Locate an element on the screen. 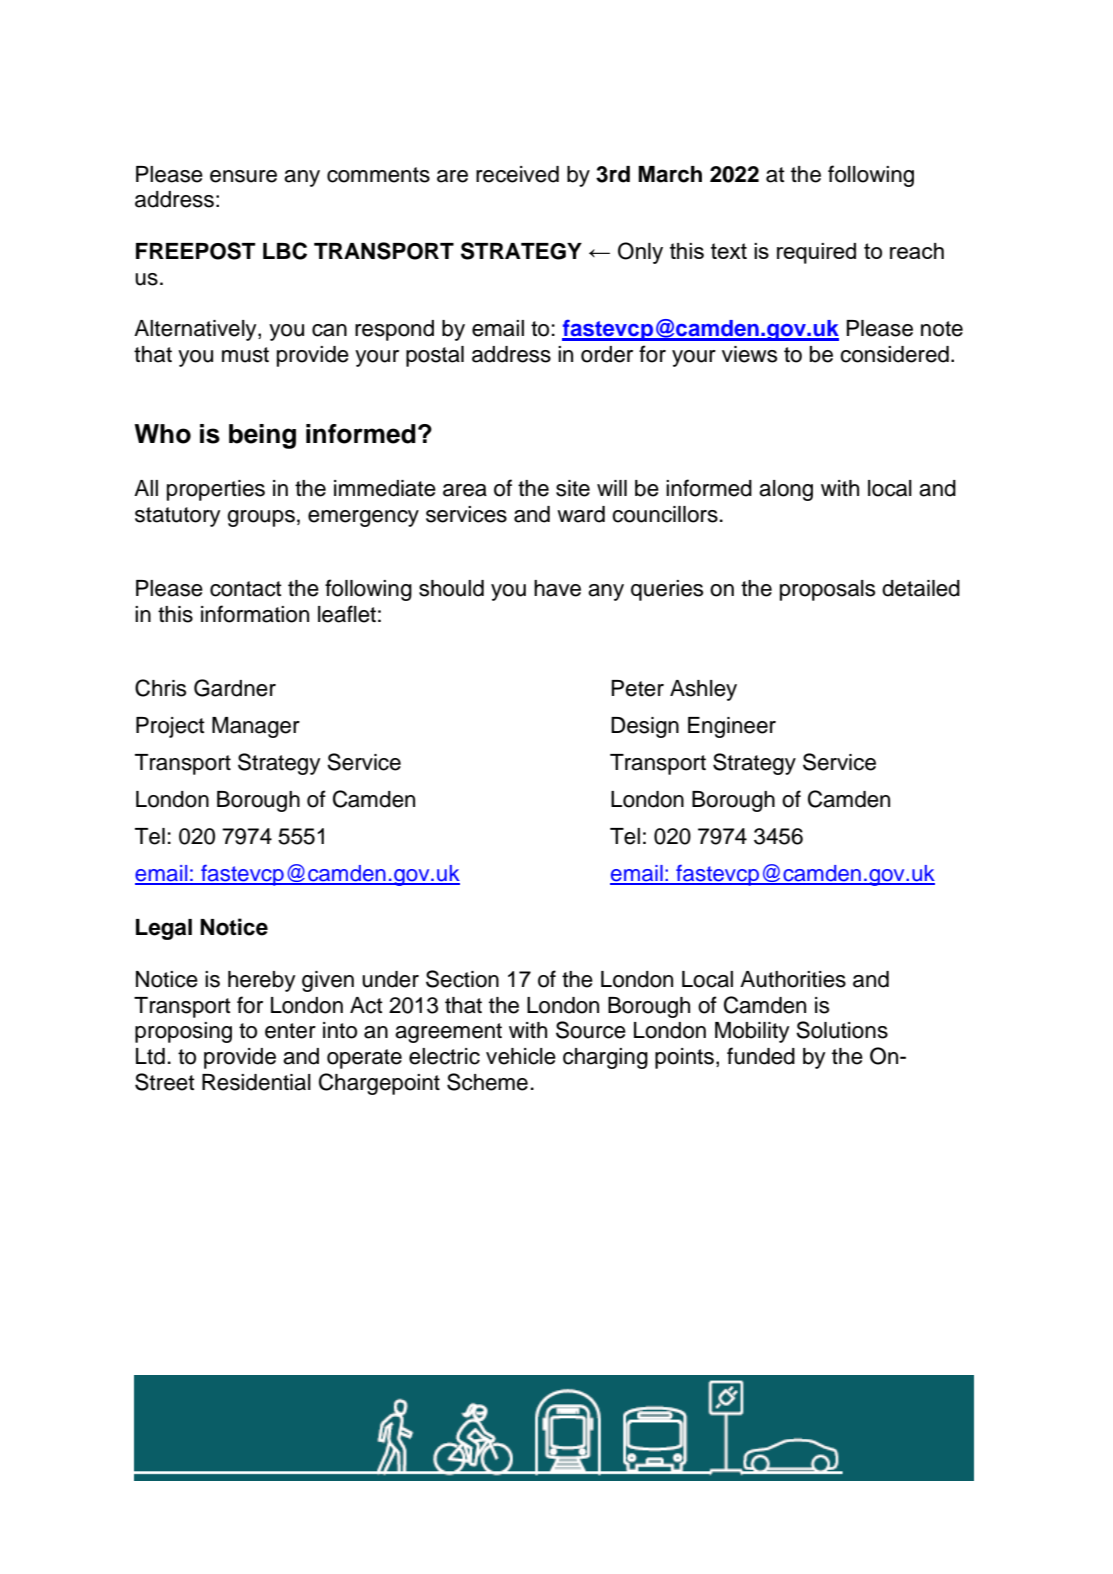 The height and width of the screenshot is (1574, 1113). required is located at coordinates (816, 253).
